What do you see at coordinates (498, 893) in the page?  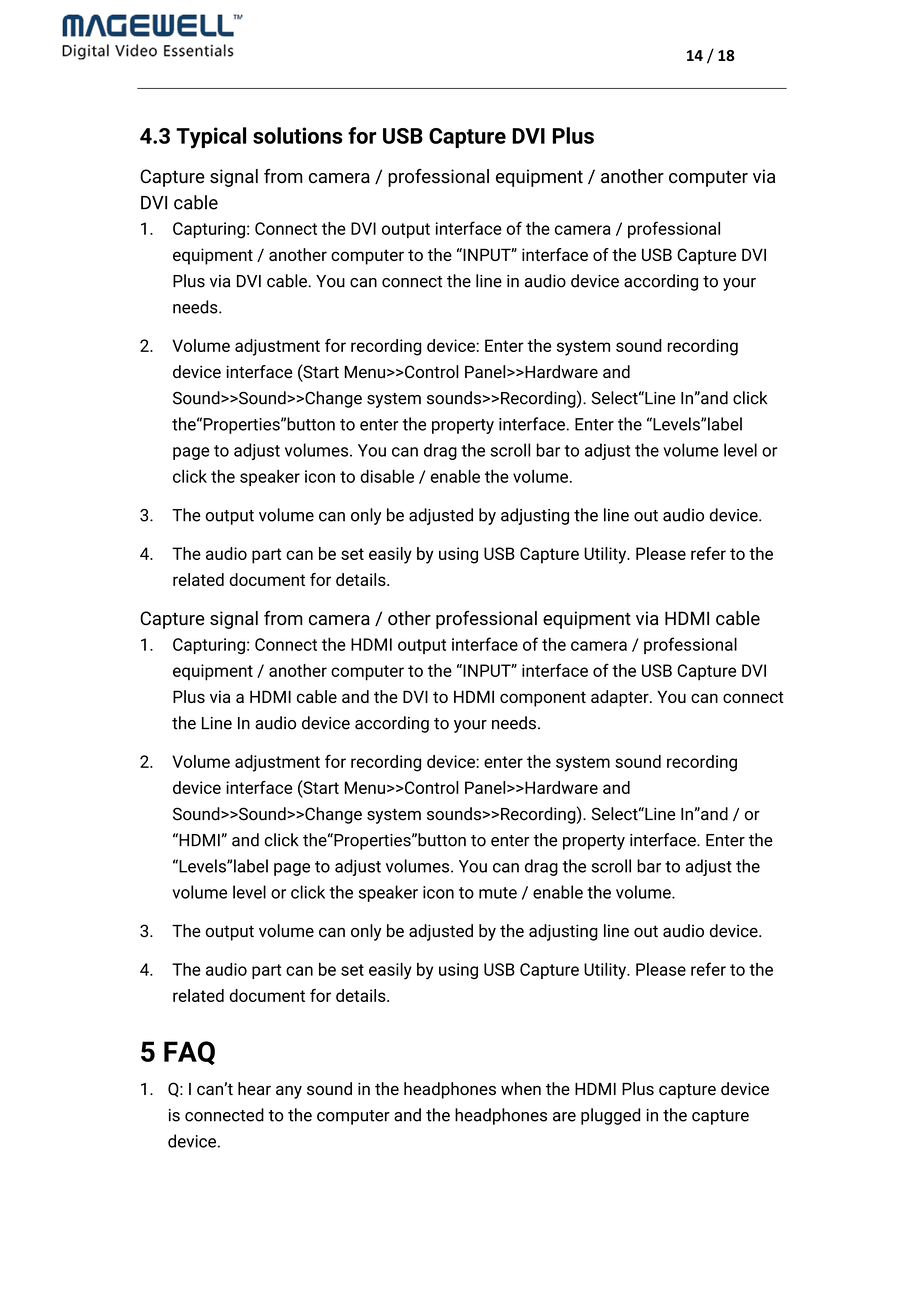 I see `mute` at bounding box center [498, 893].
